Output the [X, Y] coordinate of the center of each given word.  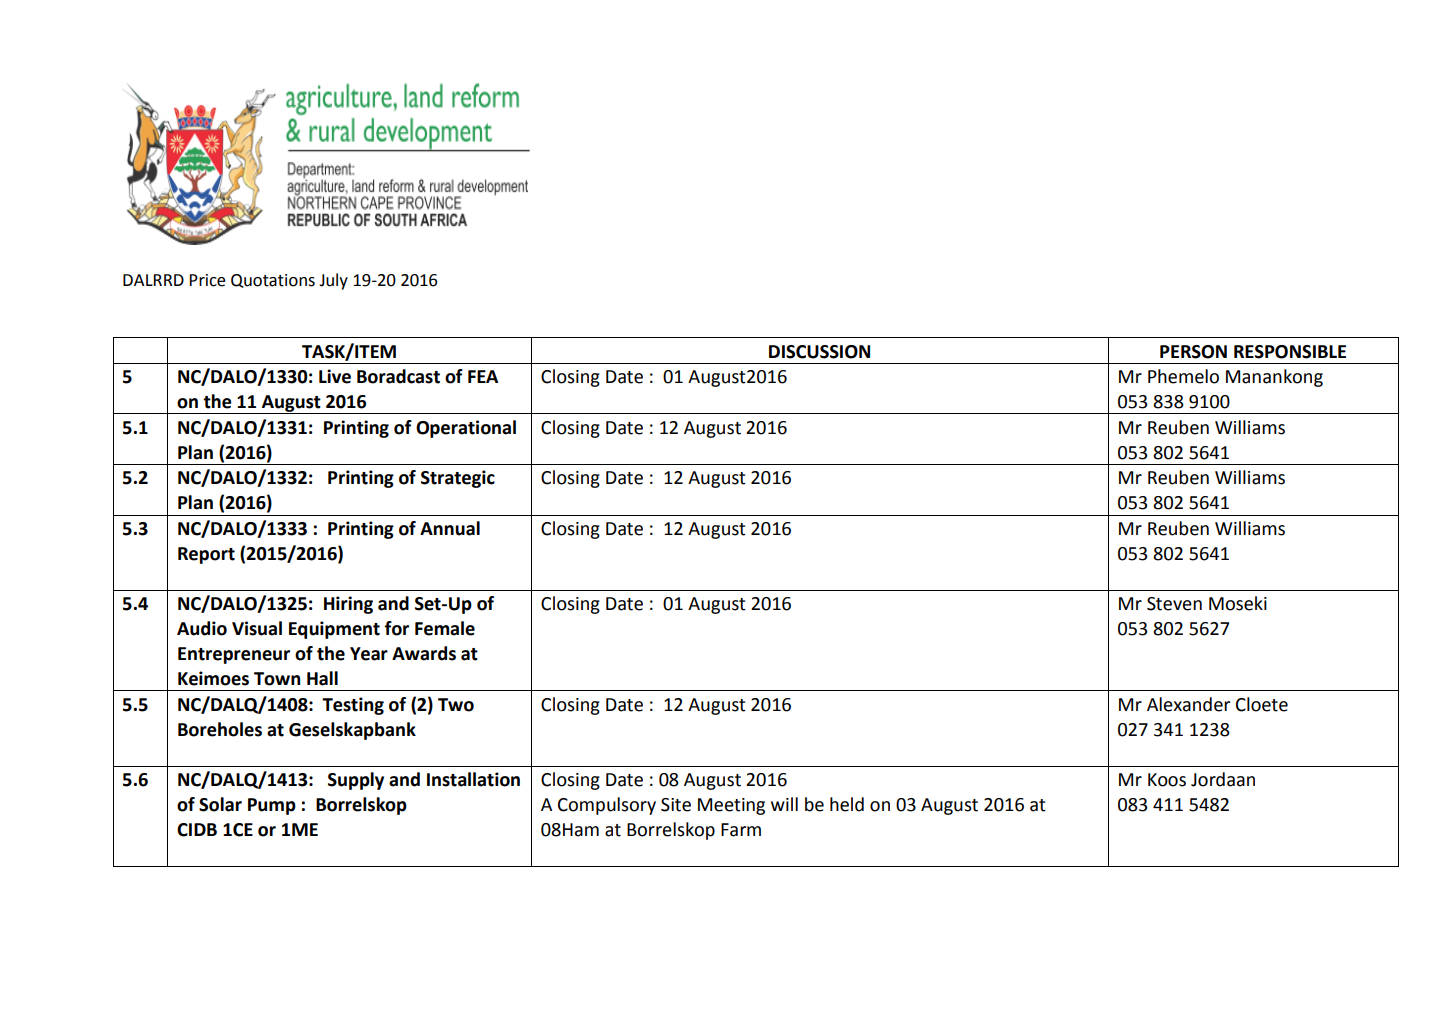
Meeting [731, 806]
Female [445, 628]
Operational [466, 429]
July [333, 281]
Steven [1174, 604]
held [847, 804]
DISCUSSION [819, 352]
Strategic [458, 479]
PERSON [1193, 352]
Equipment [334, 630]
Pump [272, 806]
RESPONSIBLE [1290, 352]
